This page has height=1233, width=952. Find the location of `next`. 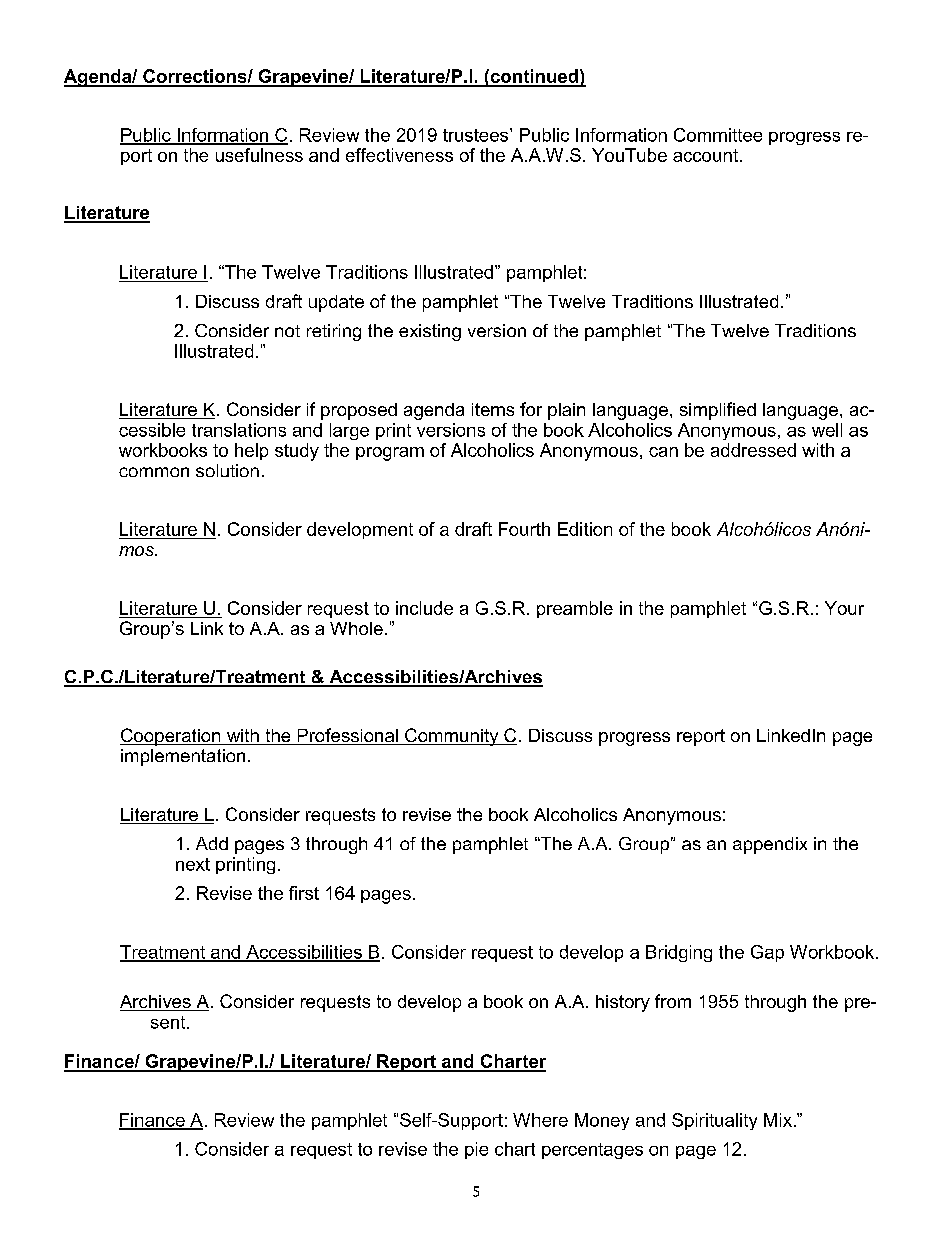

next is located at coordinates (193, 864).
